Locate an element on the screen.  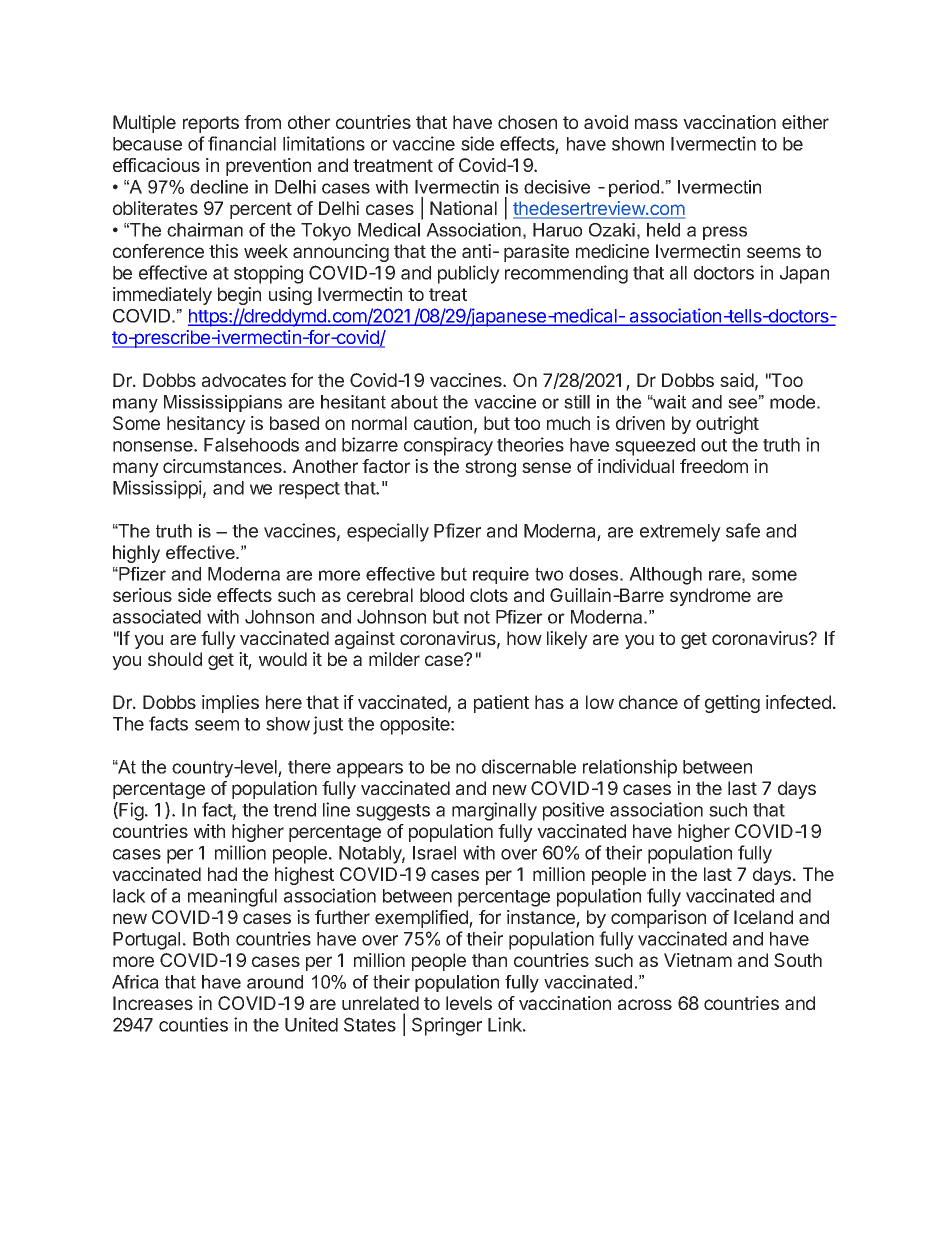
mass is located at coordinates (656, 123).
